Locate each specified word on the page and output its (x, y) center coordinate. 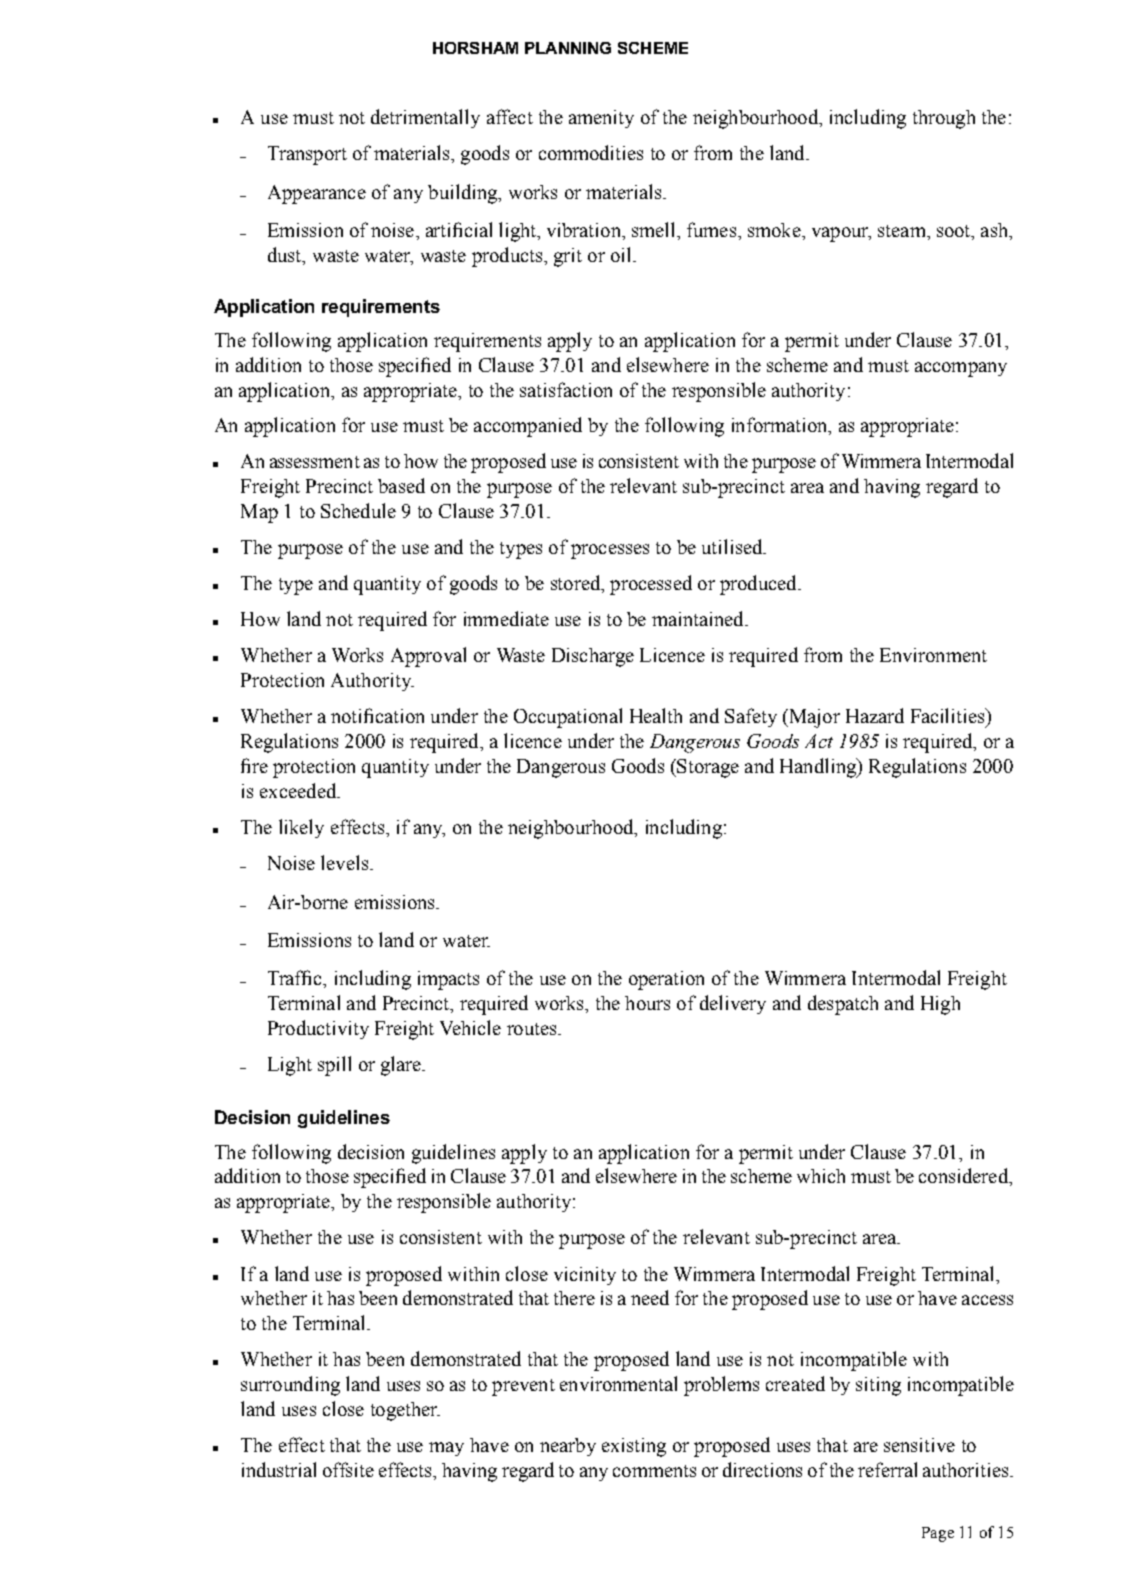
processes (610, 551)
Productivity (318, 1029)
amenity (601, 119)
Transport (307, 155)
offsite (348, 1469)
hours (647, 1003)
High (940, 1005)
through (944, 119)
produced (759, 585)
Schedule (358, 510)
